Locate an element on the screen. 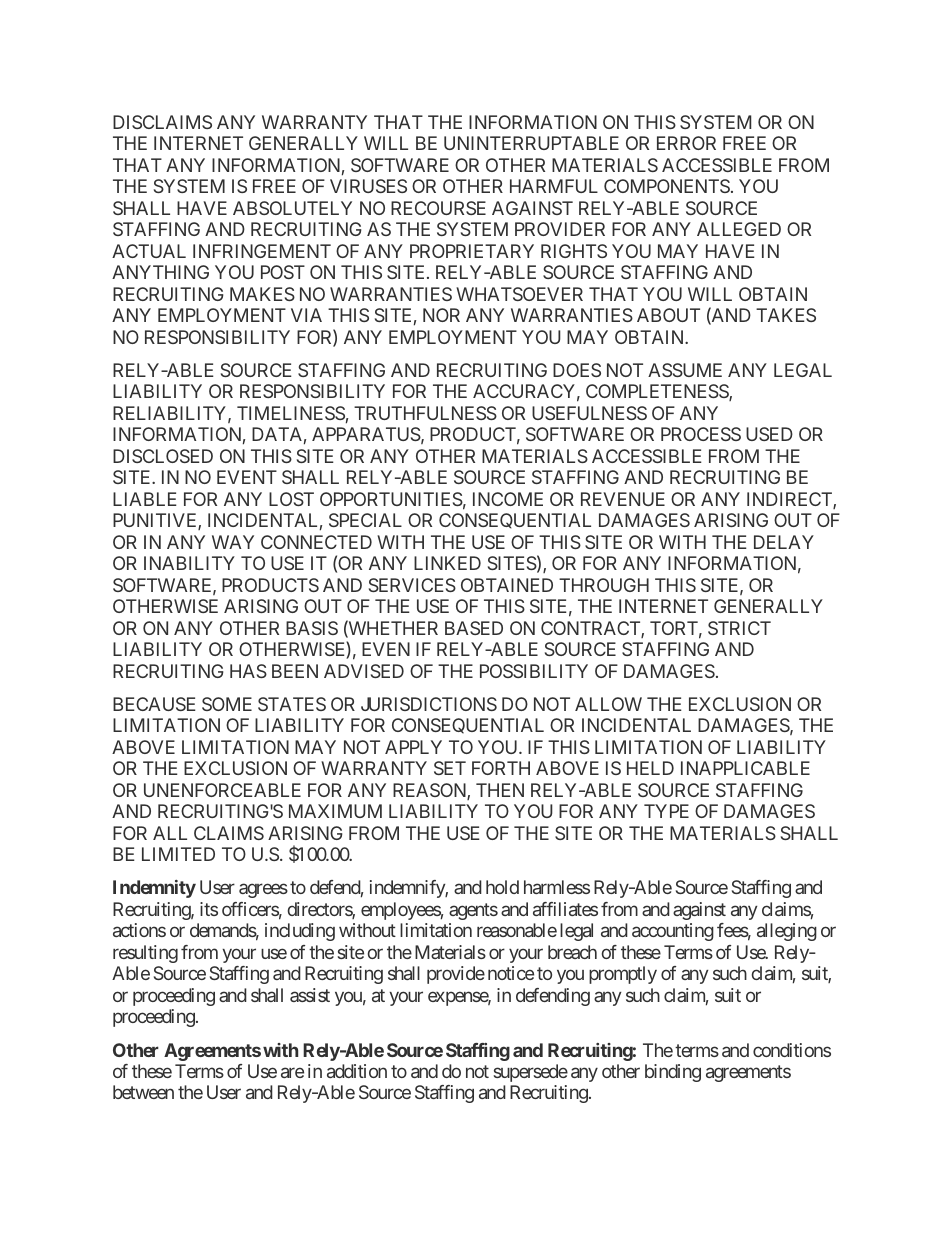 The image size is (952, 1233). DISCLOSED is located at coordinates (163, 456).
